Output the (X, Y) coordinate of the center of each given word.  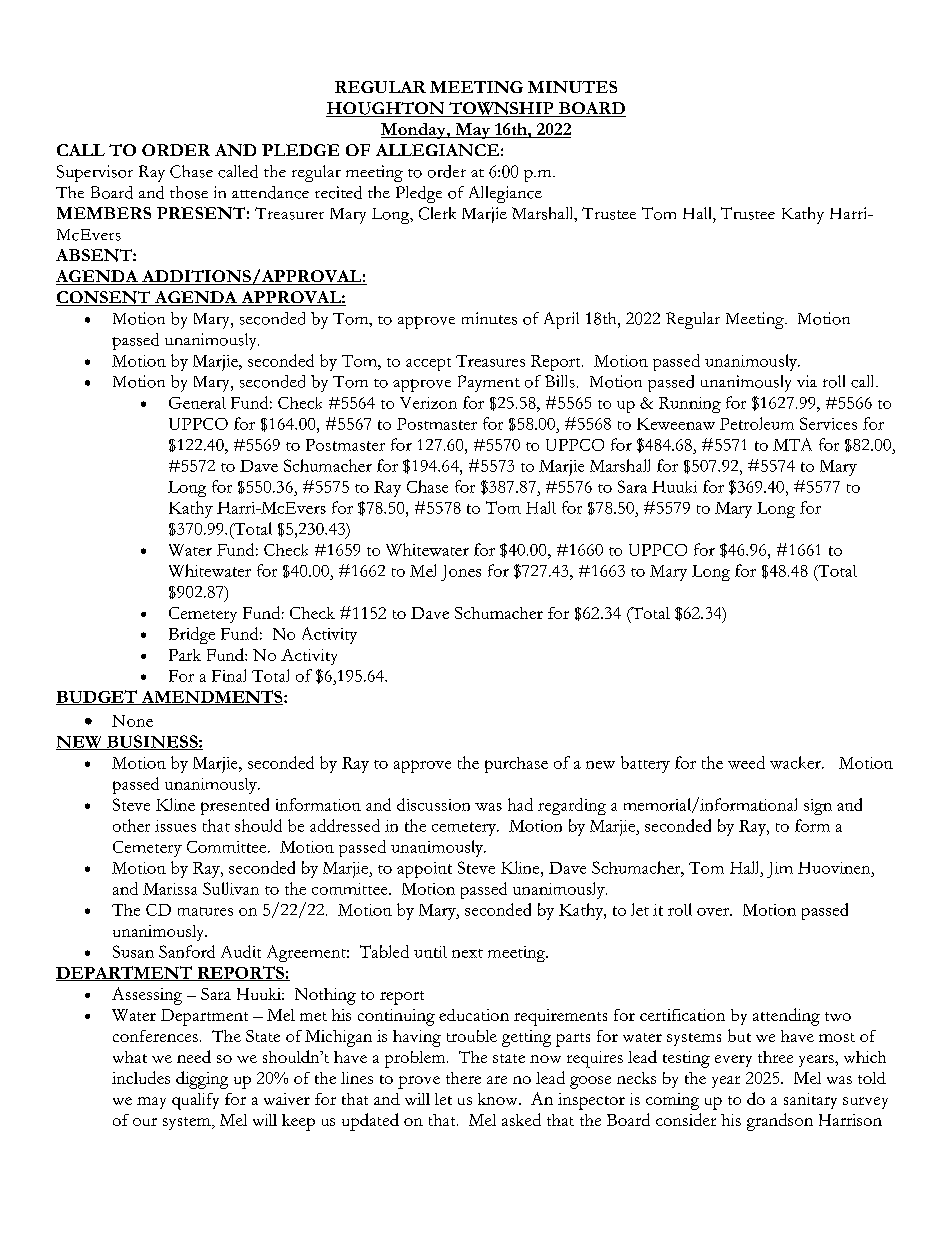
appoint (424, 870)
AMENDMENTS (212, 697)
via (807, 381)
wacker (796, 762)
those (189, 192)
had (520, 804)
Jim (780, 870)
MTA (792, 444)
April (561, 320)
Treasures (490, 361)
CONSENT (104, 298)
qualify (195, 1101)
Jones (461, 573)
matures (205, 911)
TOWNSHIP (501, 109)
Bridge (192, 635)
